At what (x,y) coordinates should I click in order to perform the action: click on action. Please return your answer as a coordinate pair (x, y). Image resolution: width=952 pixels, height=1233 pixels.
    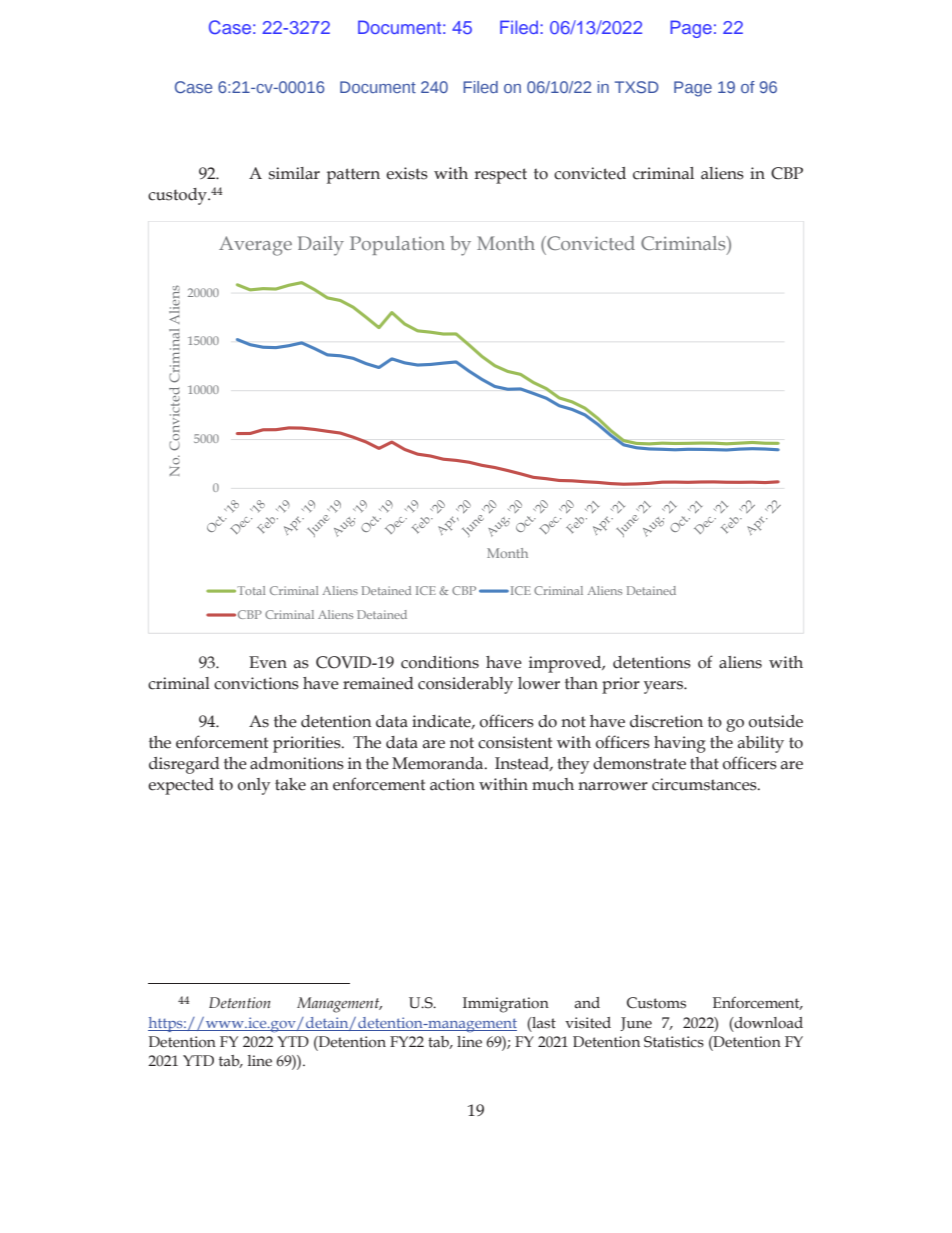
    Looking at the image, I should click on (452, 784).
